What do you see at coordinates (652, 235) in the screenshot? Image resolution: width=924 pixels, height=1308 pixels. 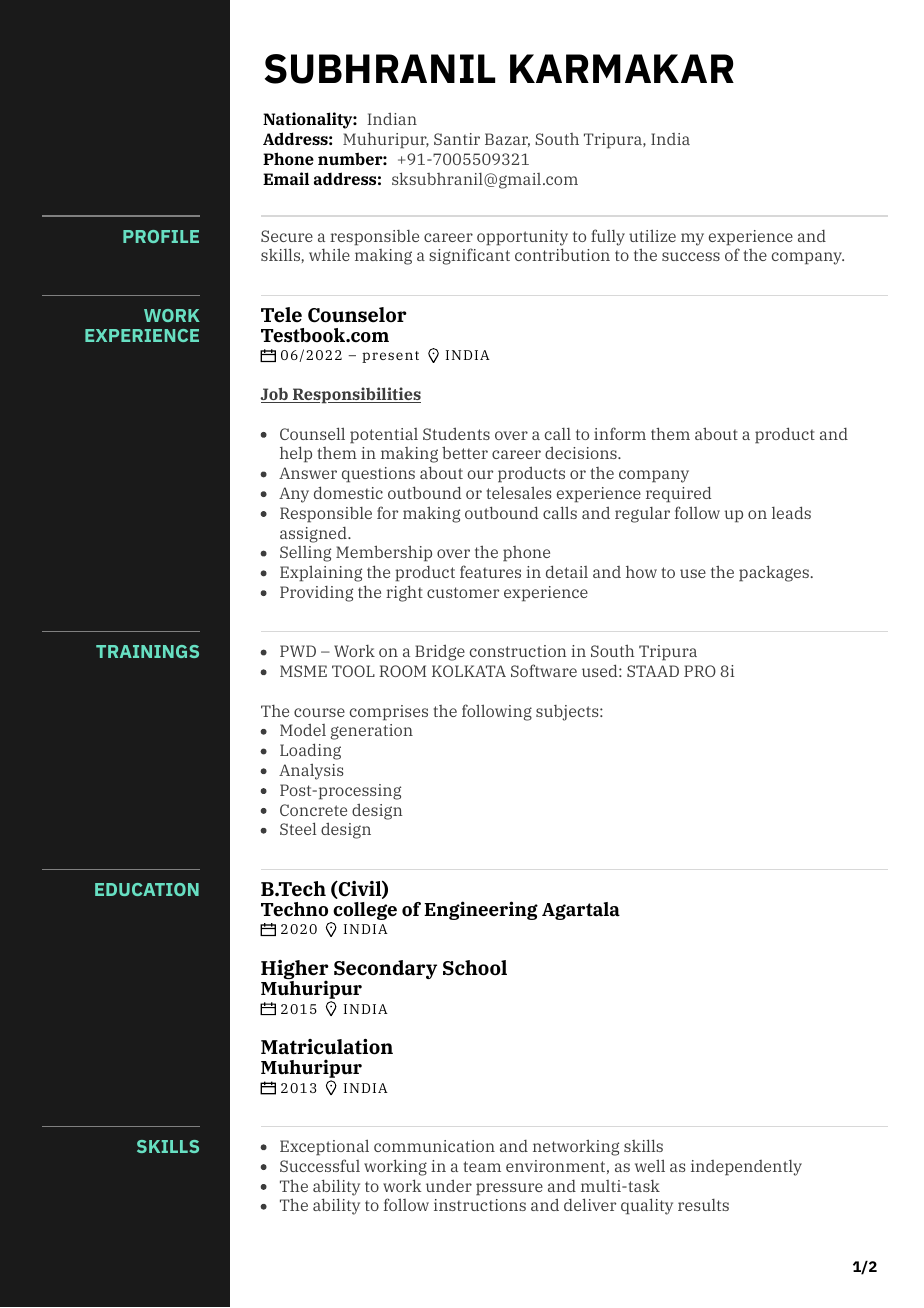 I see `utilize` at bounding box center [652, 235].
